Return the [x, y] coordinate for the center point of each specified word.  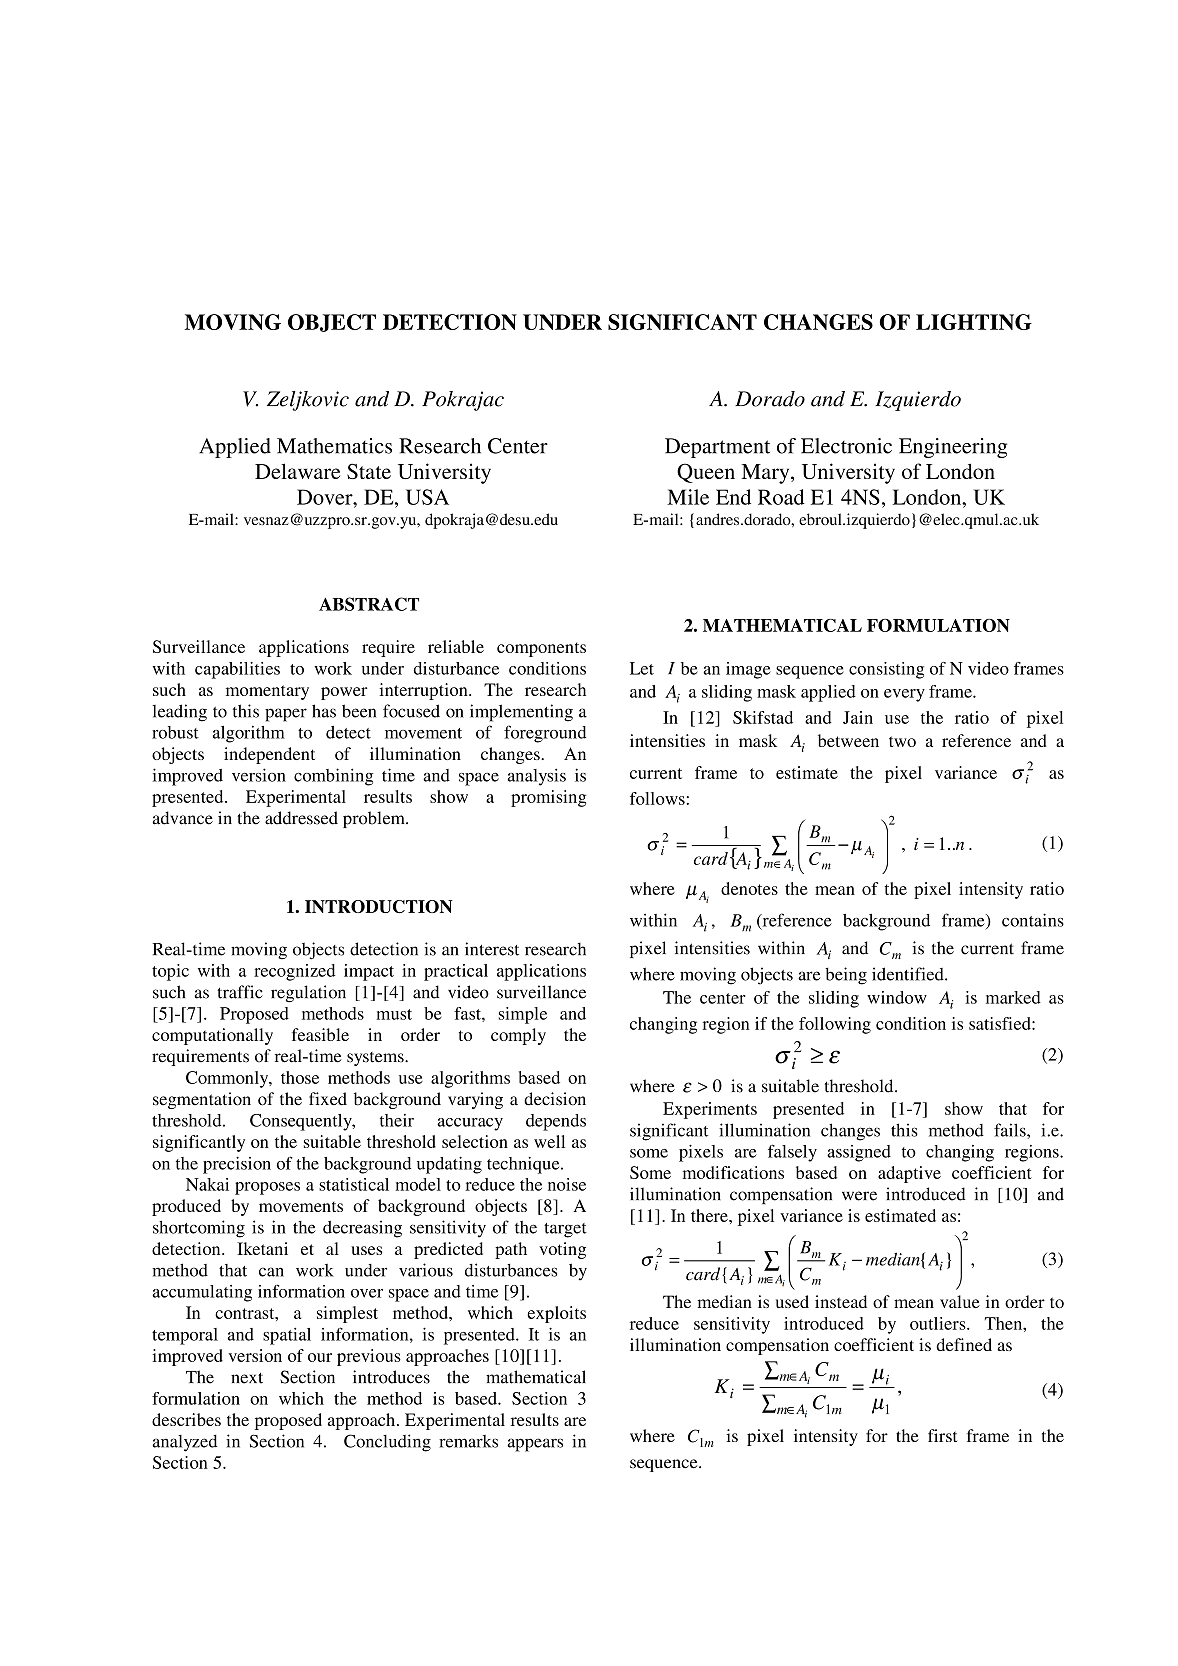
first [942, 1435]
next [247, 1378]
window [897, 997]
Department [717, 448]
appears [535, 1445]
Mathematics [334, 446]
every [904, 695]
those [300, 1077]
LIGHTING [974, 322]
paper [286, 715]
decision [555, 1099]
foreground [545, 734]
